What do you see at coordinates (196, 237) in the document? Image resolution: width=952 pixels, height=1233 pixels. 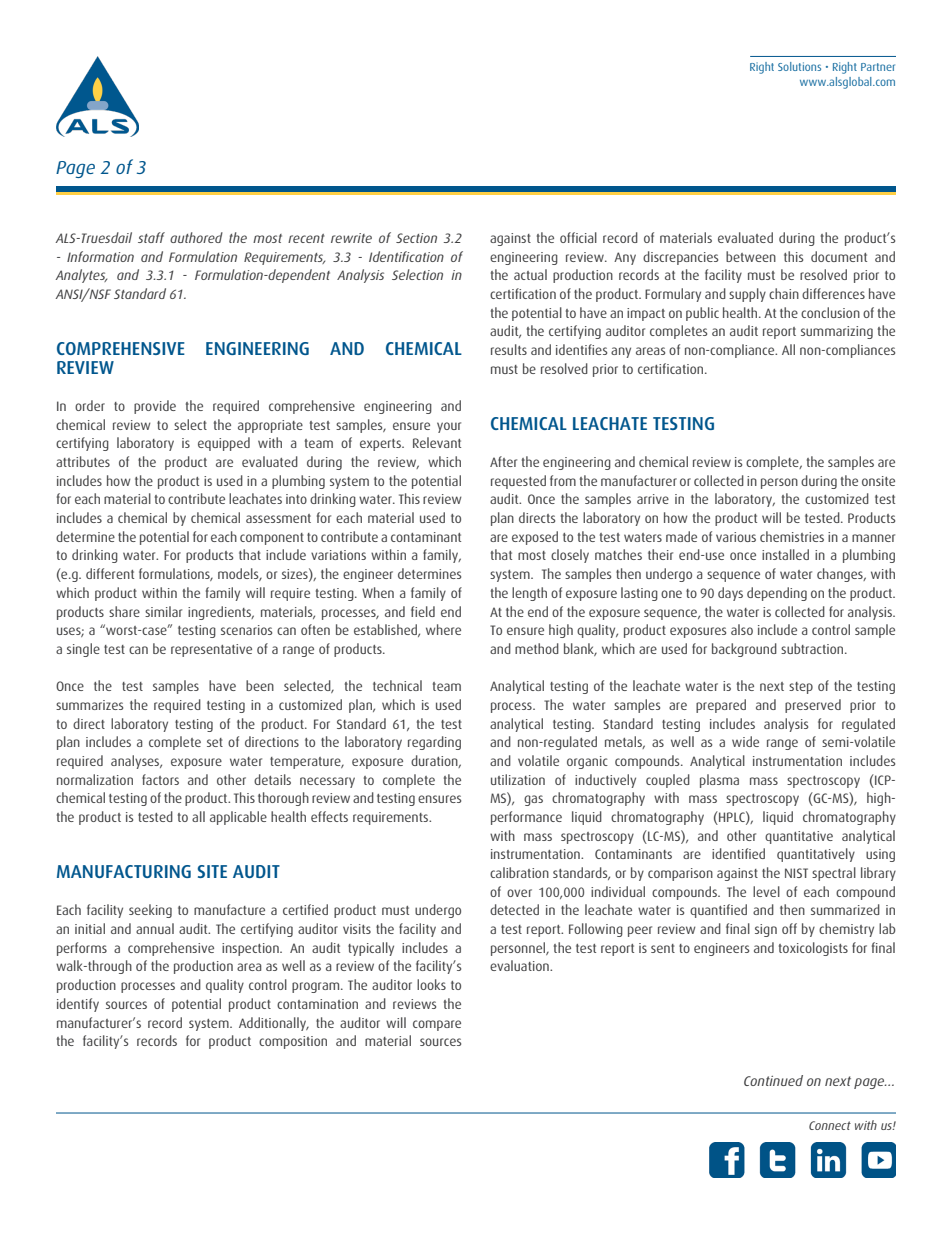 I see `authored` at bounding box center [196, 237].
